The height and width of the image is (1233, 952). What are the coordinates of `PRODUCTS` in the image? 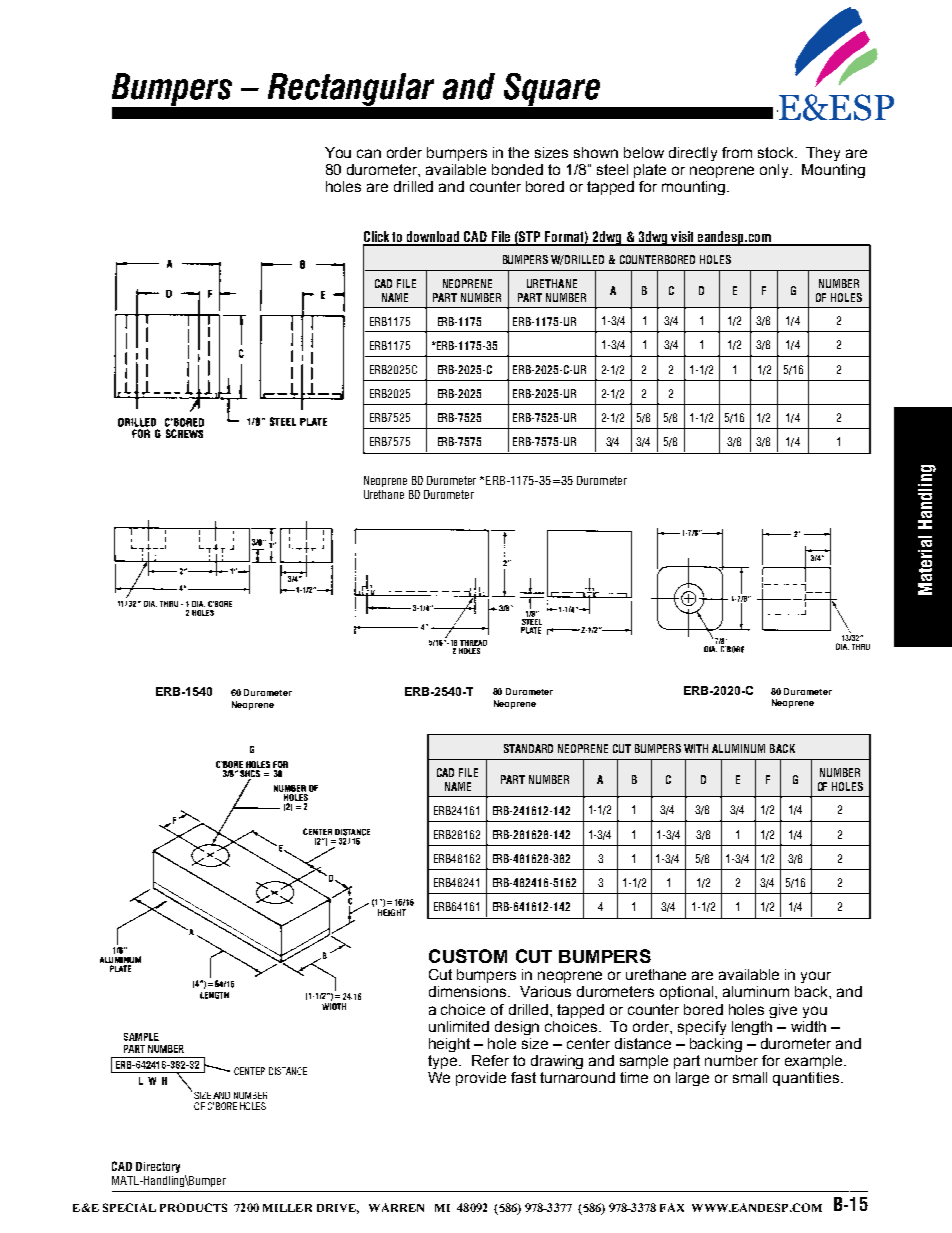 It's located at (193, 1207).
